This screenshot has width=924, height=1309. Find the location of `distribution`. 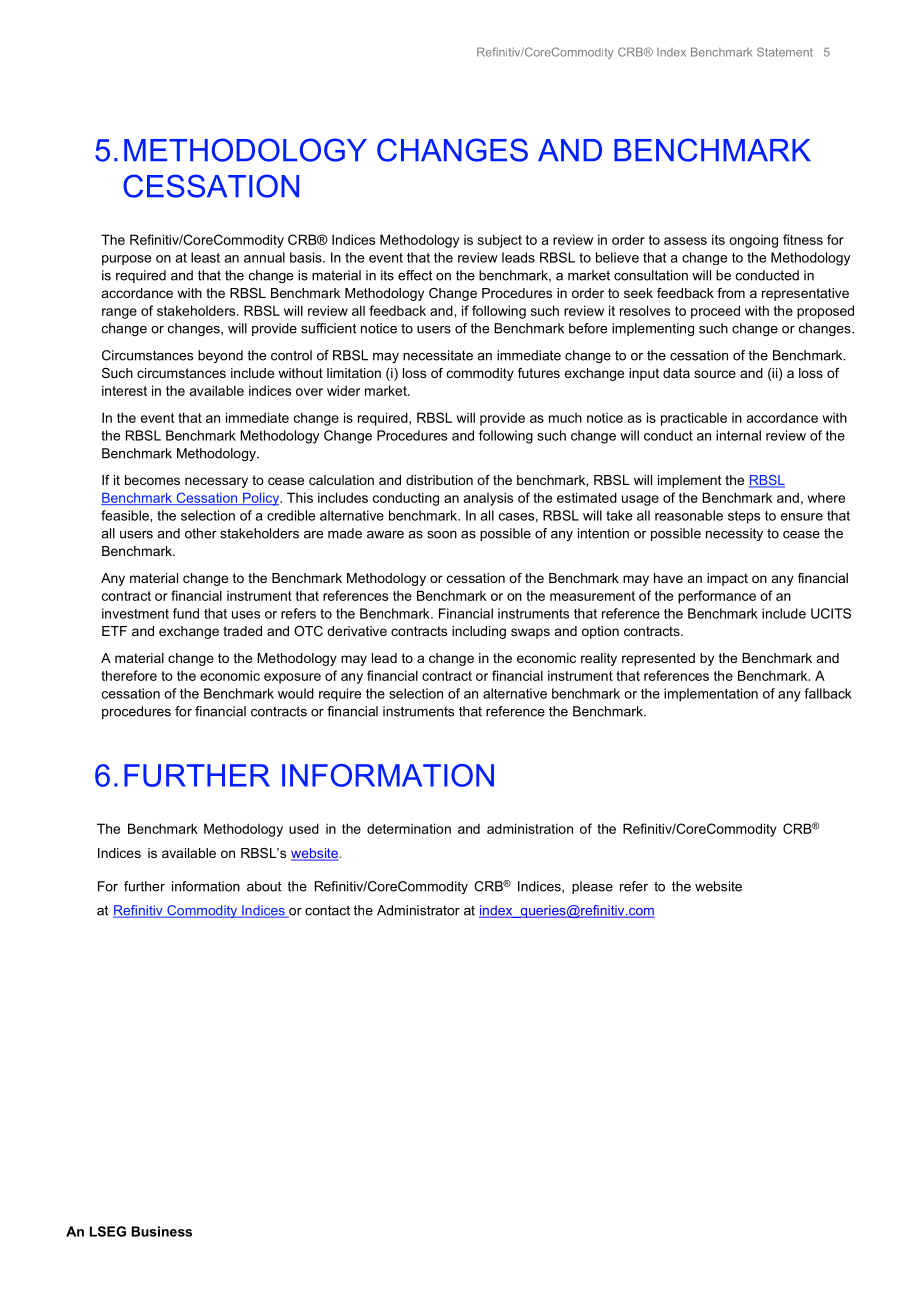

distribution is located at coordinates (439, 480).
